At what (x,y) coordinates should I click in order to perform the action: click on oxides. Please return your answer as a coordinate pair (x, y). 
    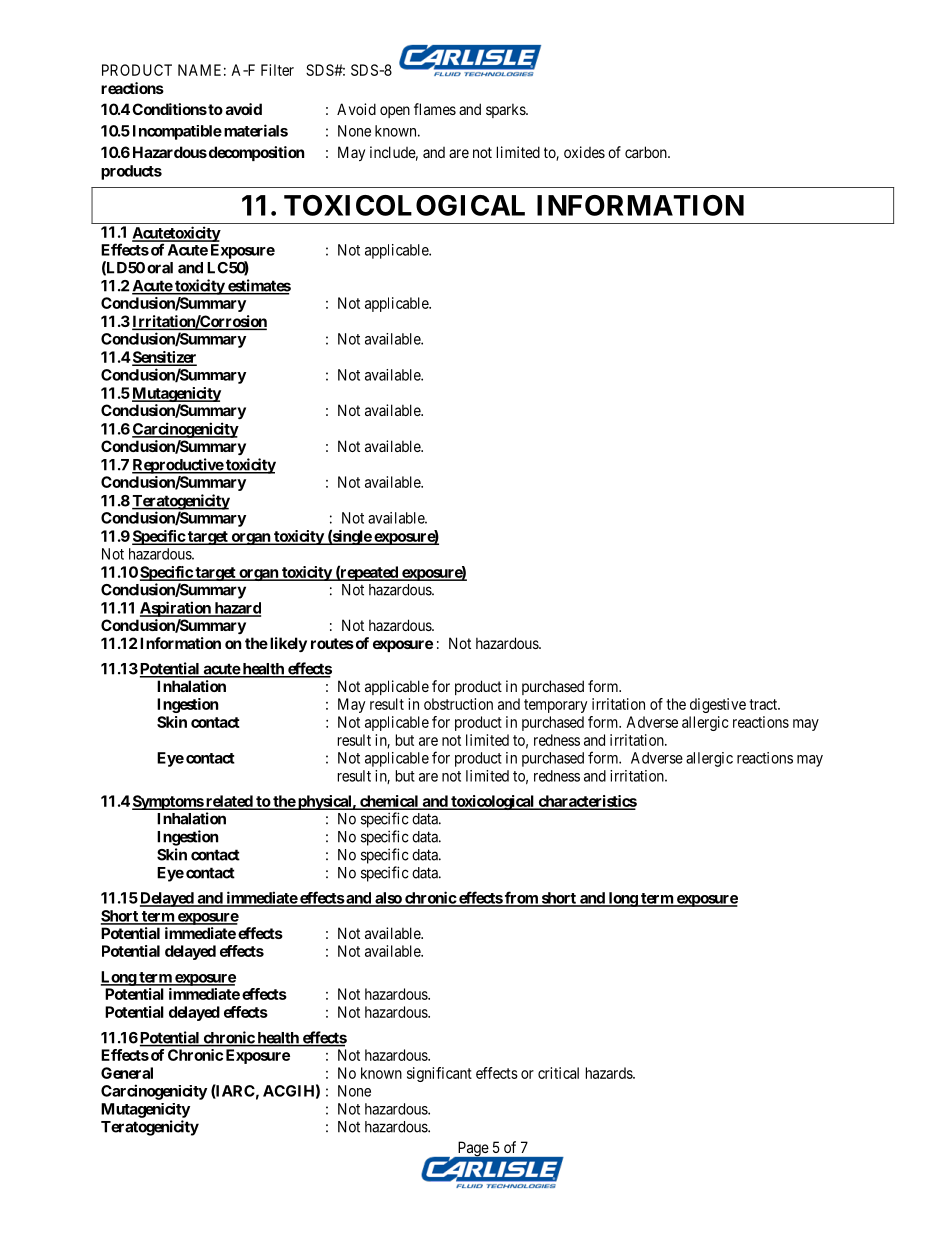
    Looking at the image, I should click on (584, 152).
